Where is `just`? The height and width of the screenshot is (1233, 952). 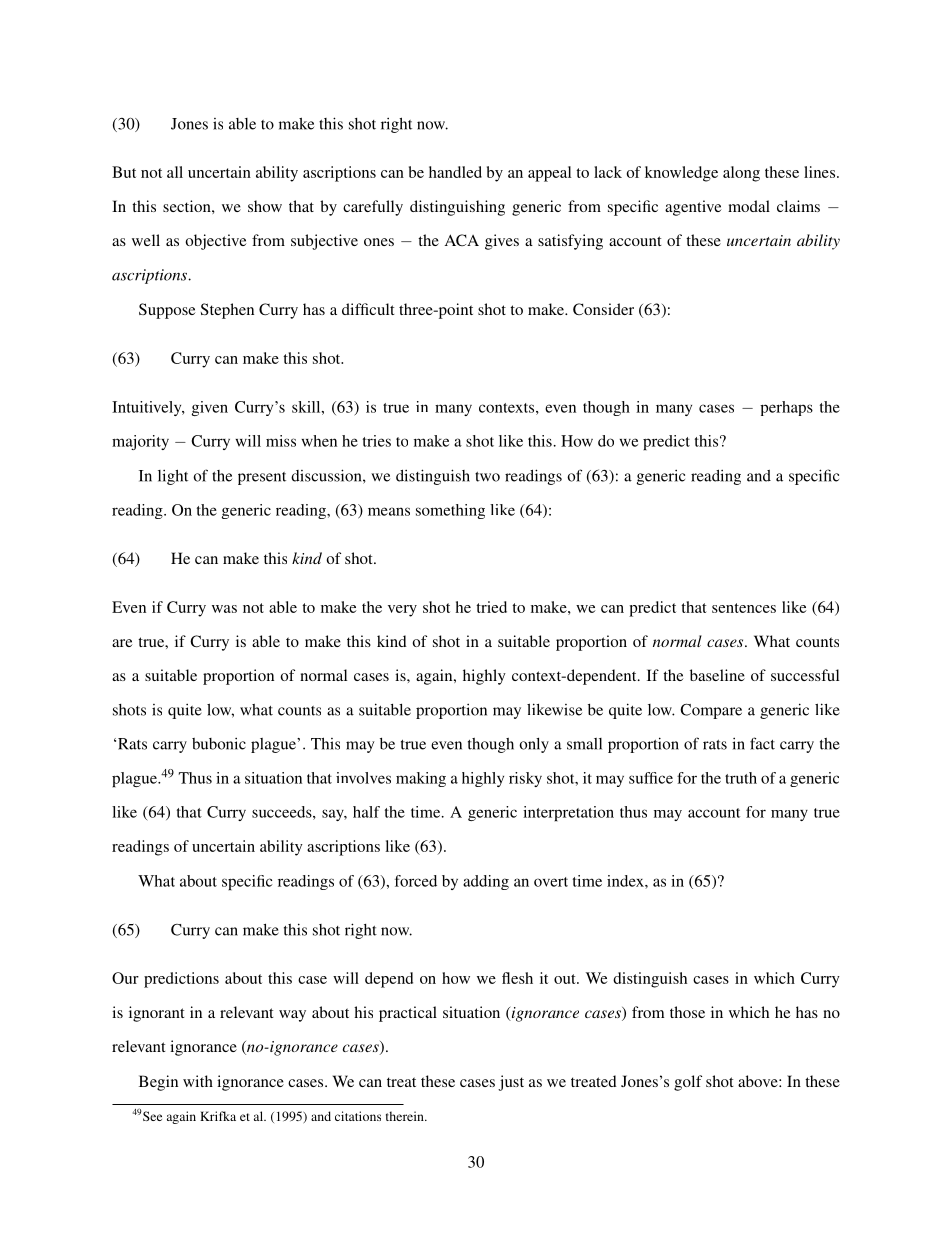 just is located at coordinates (511, 1083).
